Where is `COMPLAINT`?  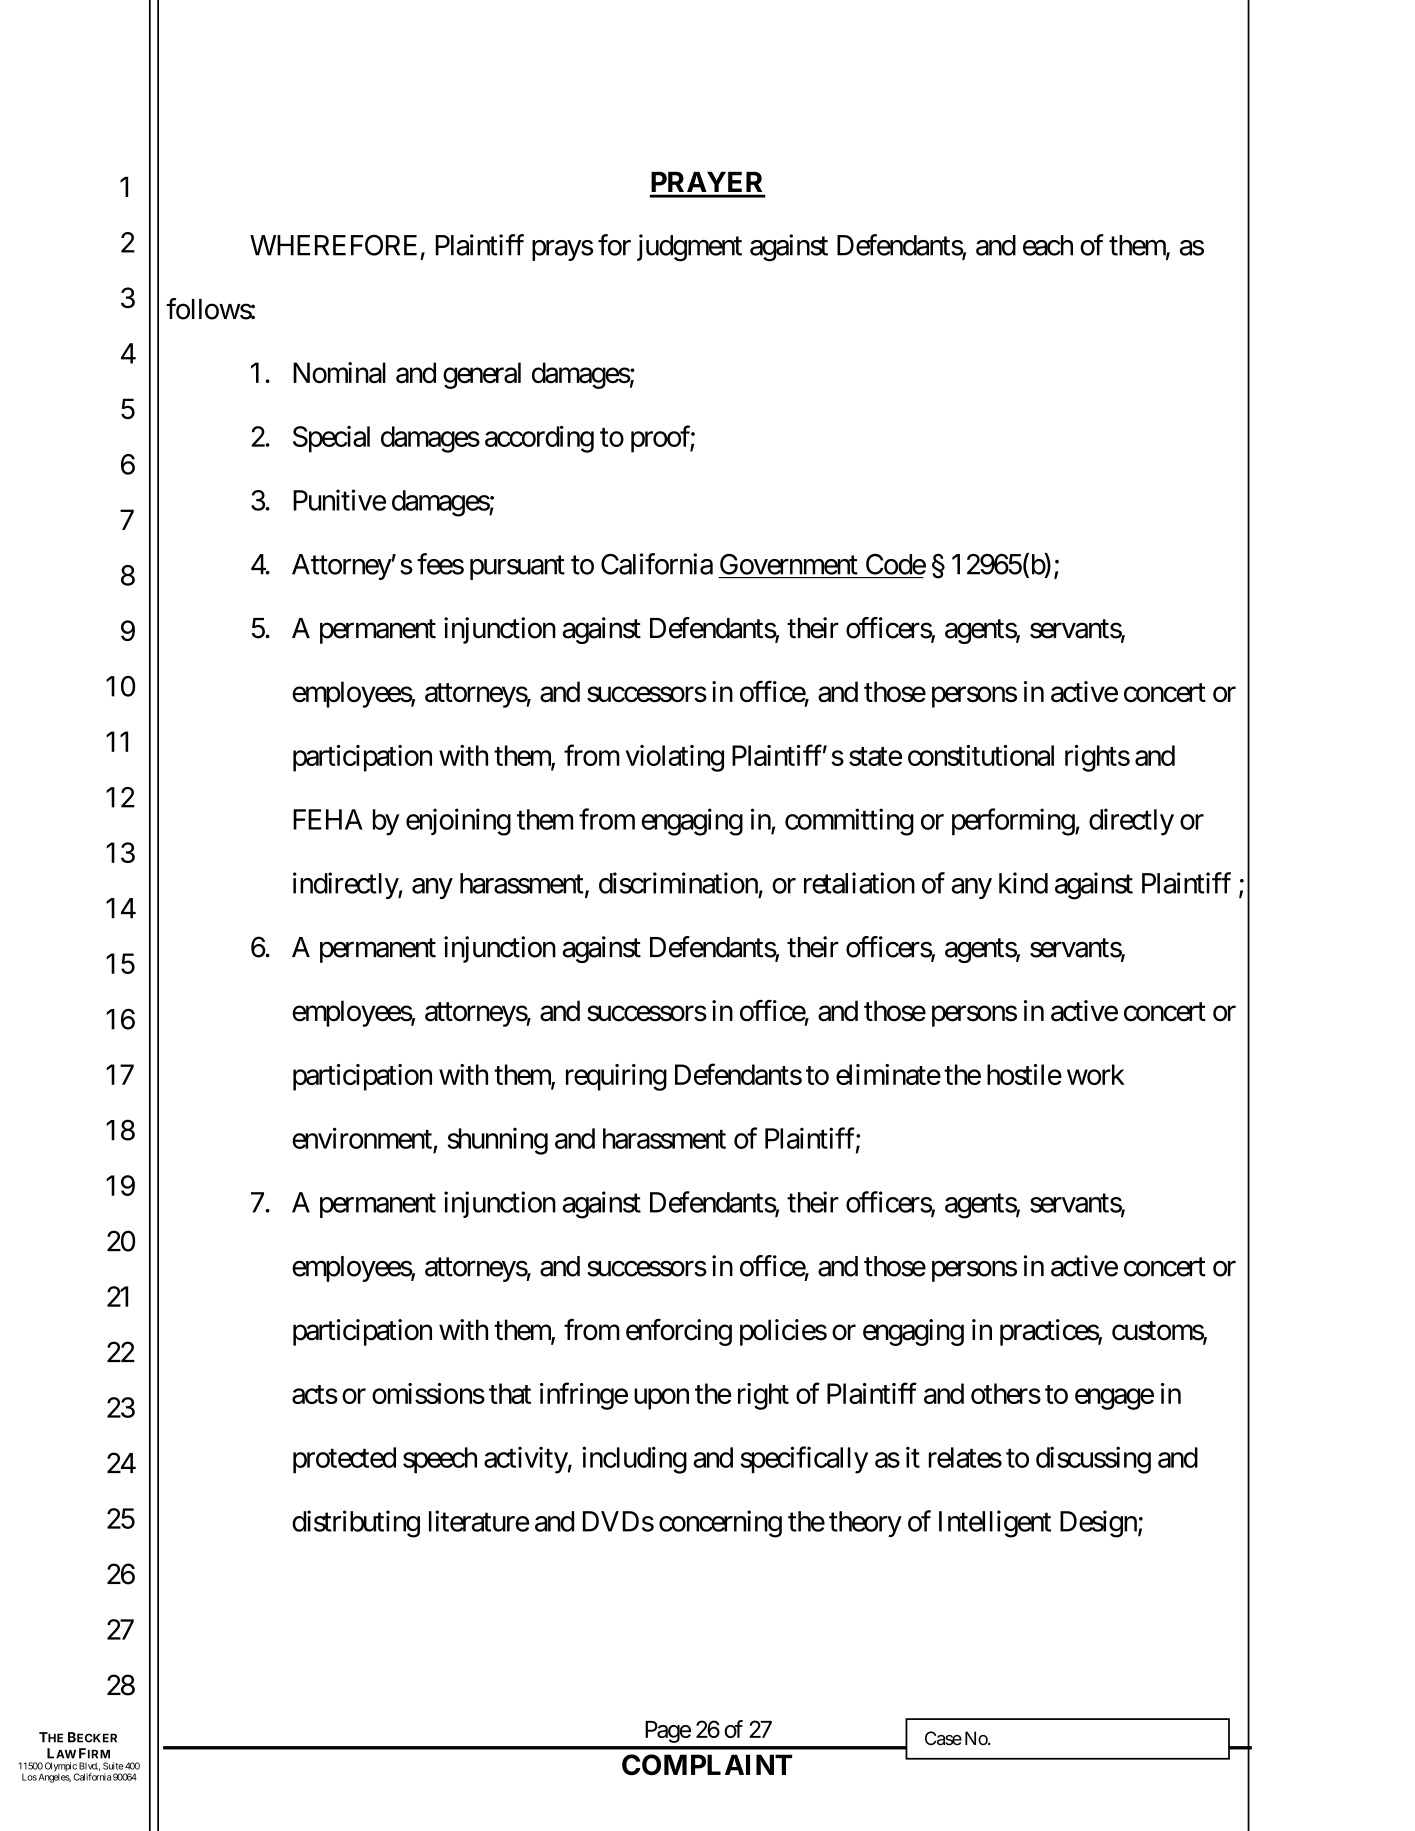 COMPLAINT is located at coordinates (707, 1765).
